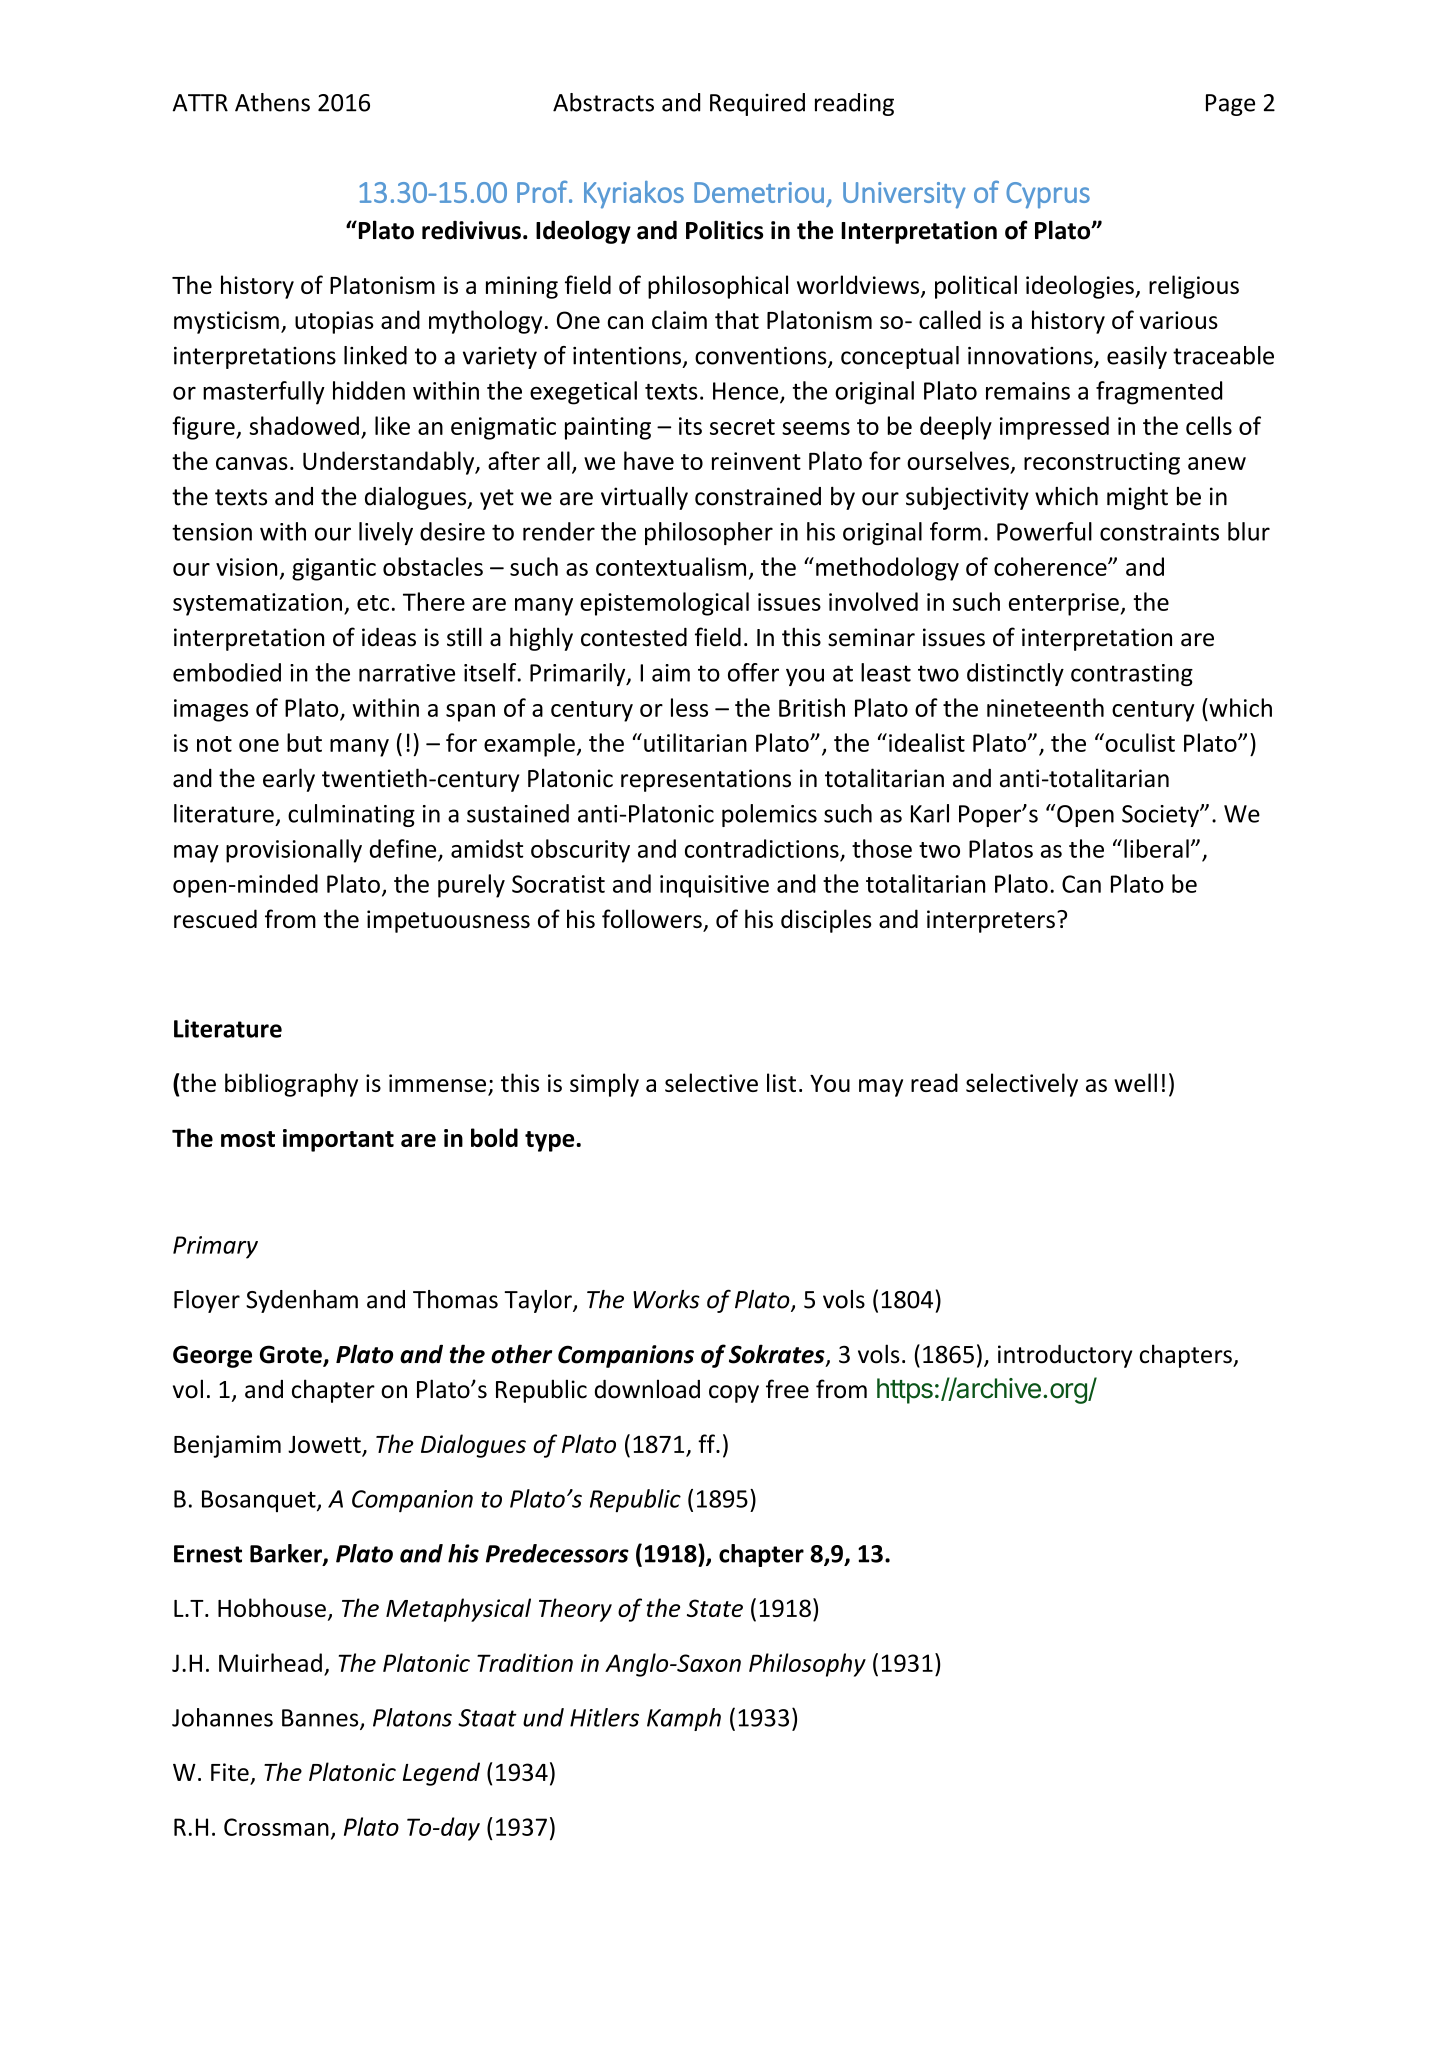 This screenshot has width=1448, height=2047. Describe the element at coordinates (1048, 195) in the screenshot. I see `Cyprus` at that location.
